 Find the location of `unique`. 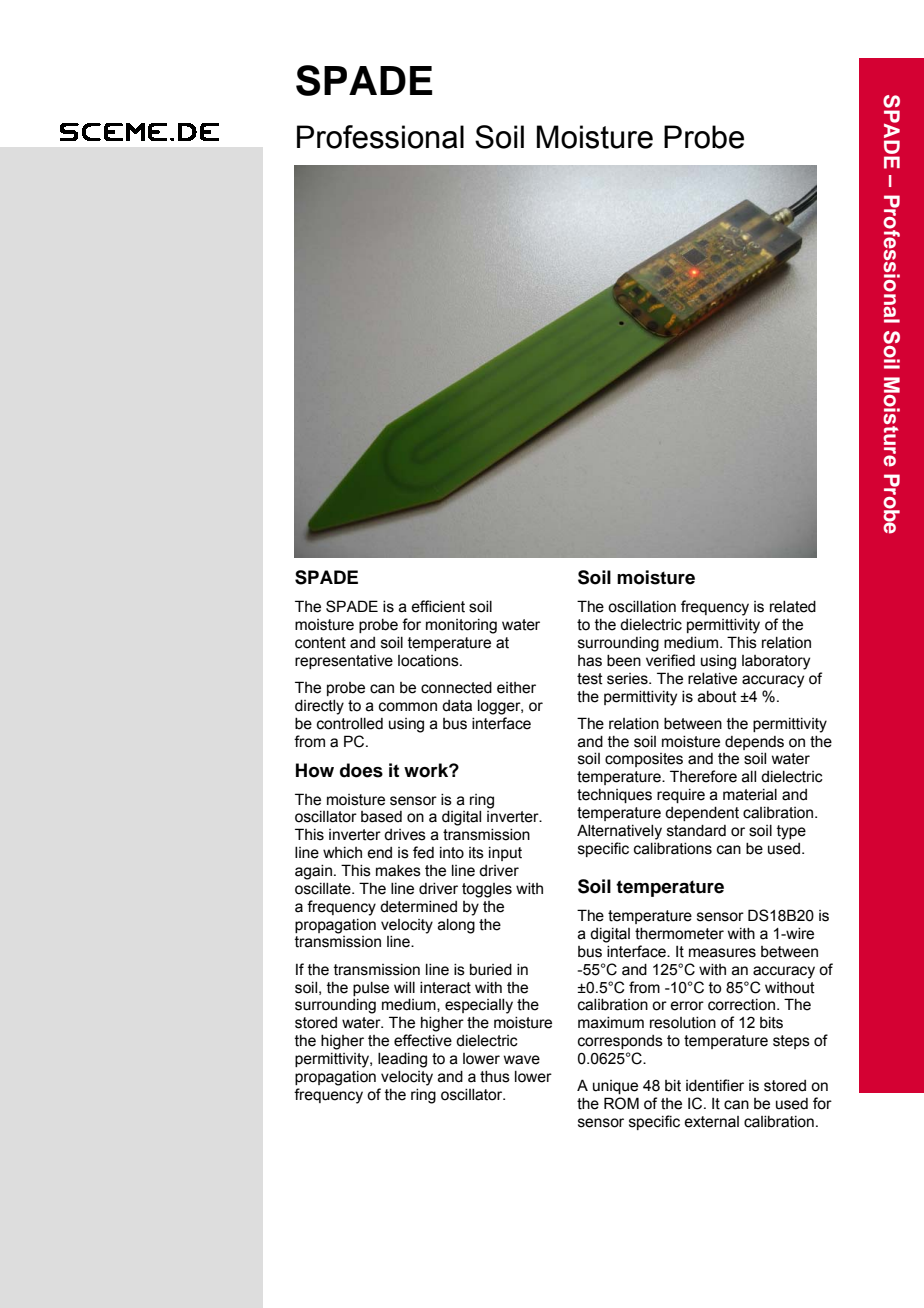

unique is located at coordinates (615, 1087).
